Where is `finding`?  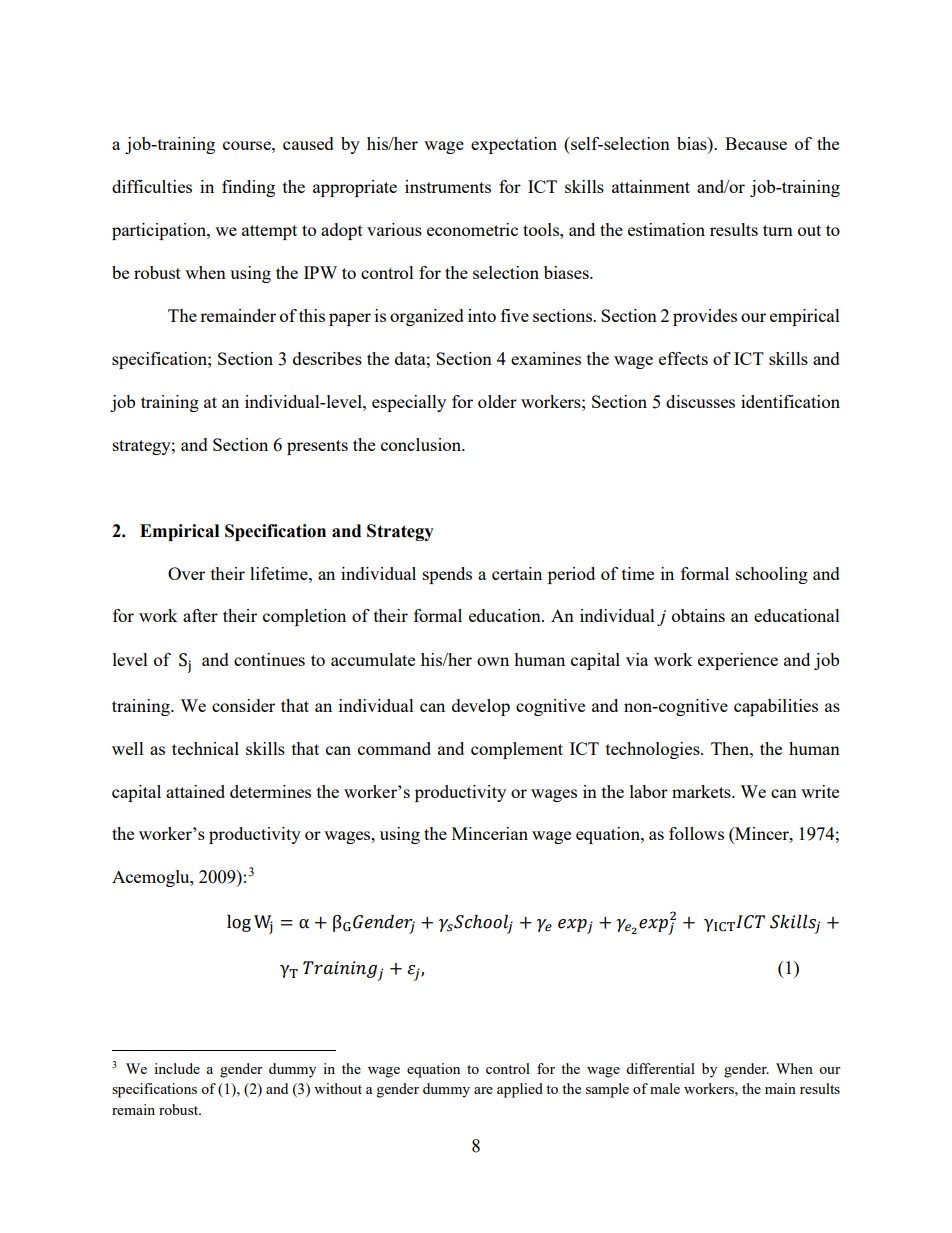
finding is located at coordinates (248, 188).
